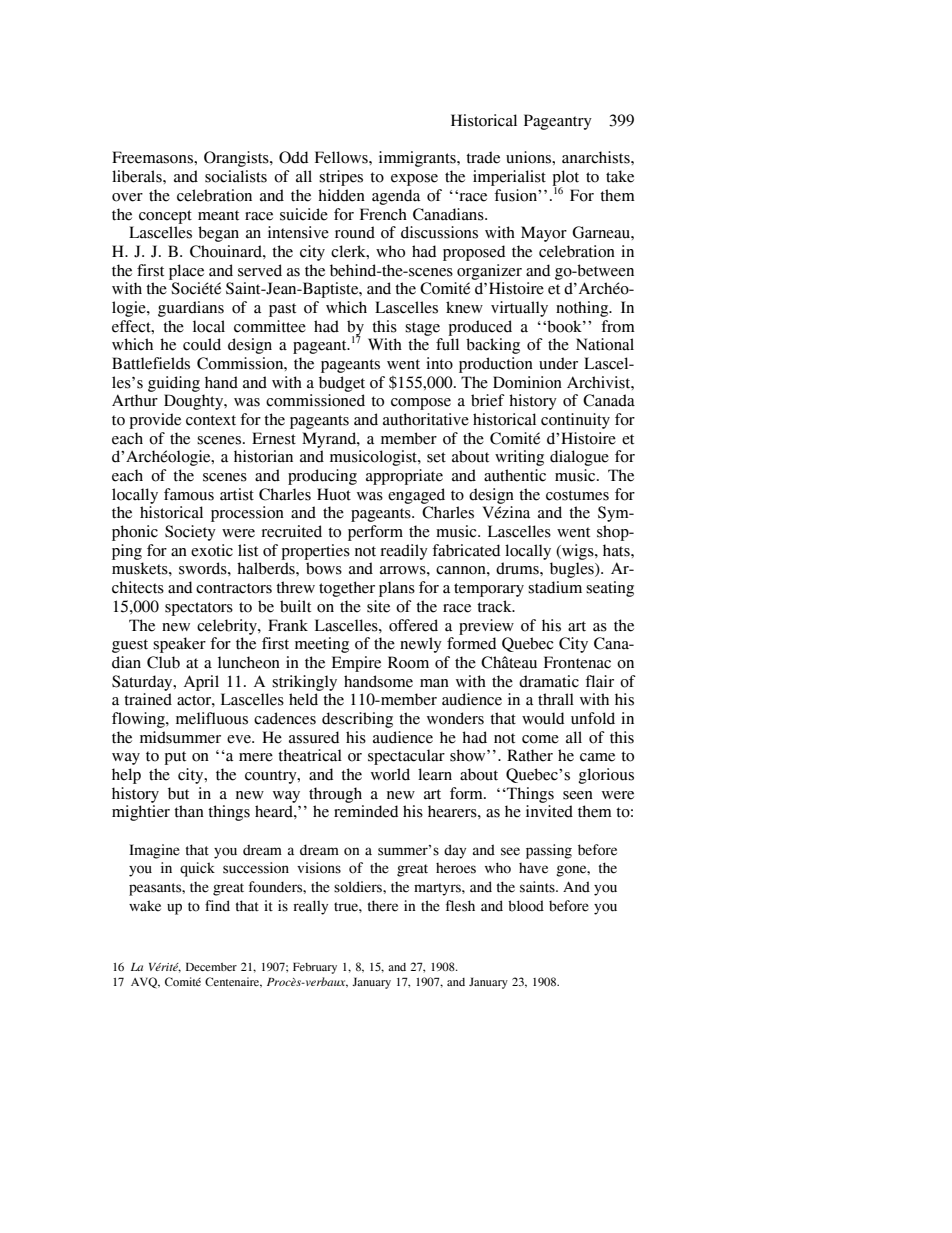  Describe the element at coordinates (151, 363) in the screenshot. I see `Battlefields` at that location.
